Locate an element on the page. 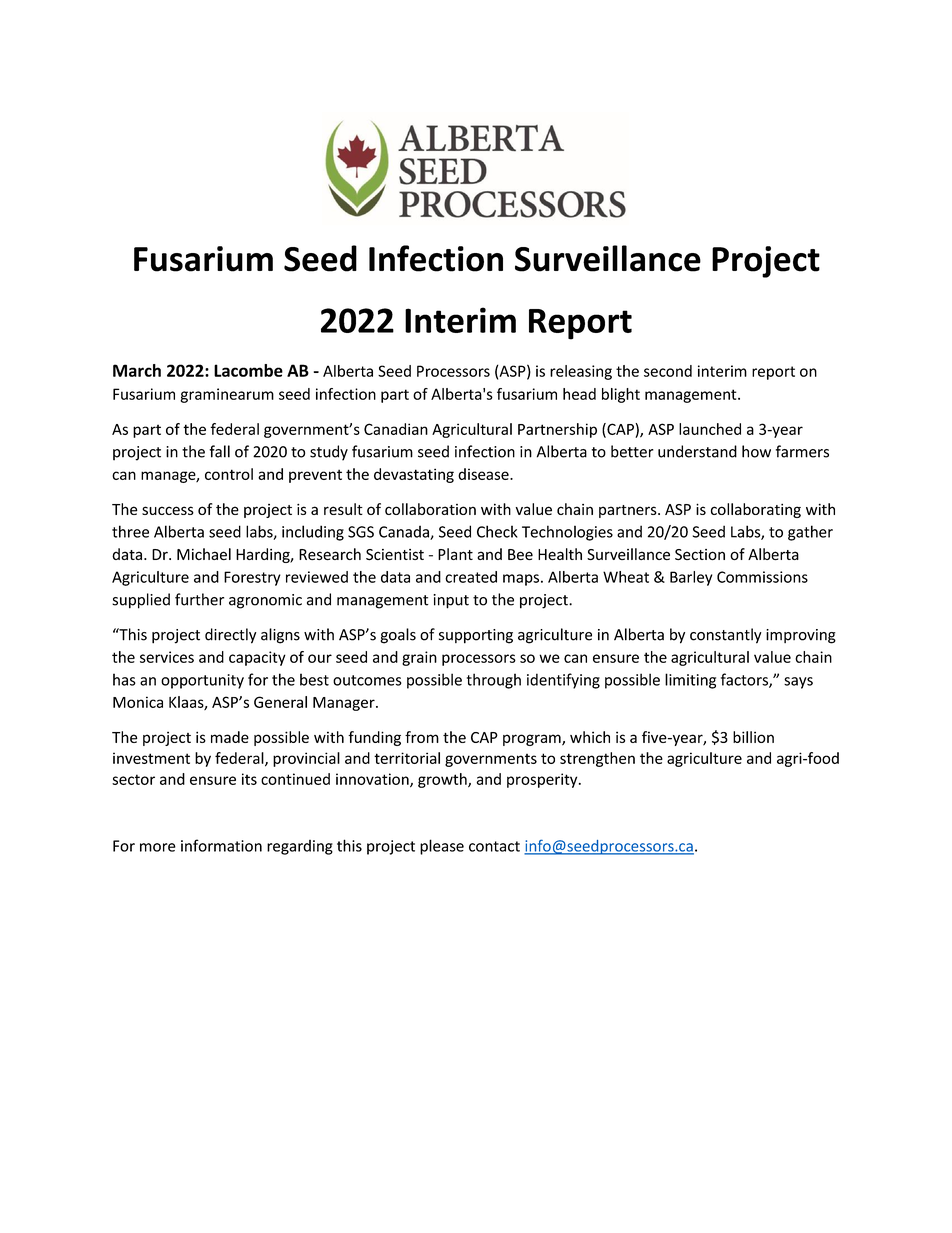  factors is located at coordinates (745, 680).
